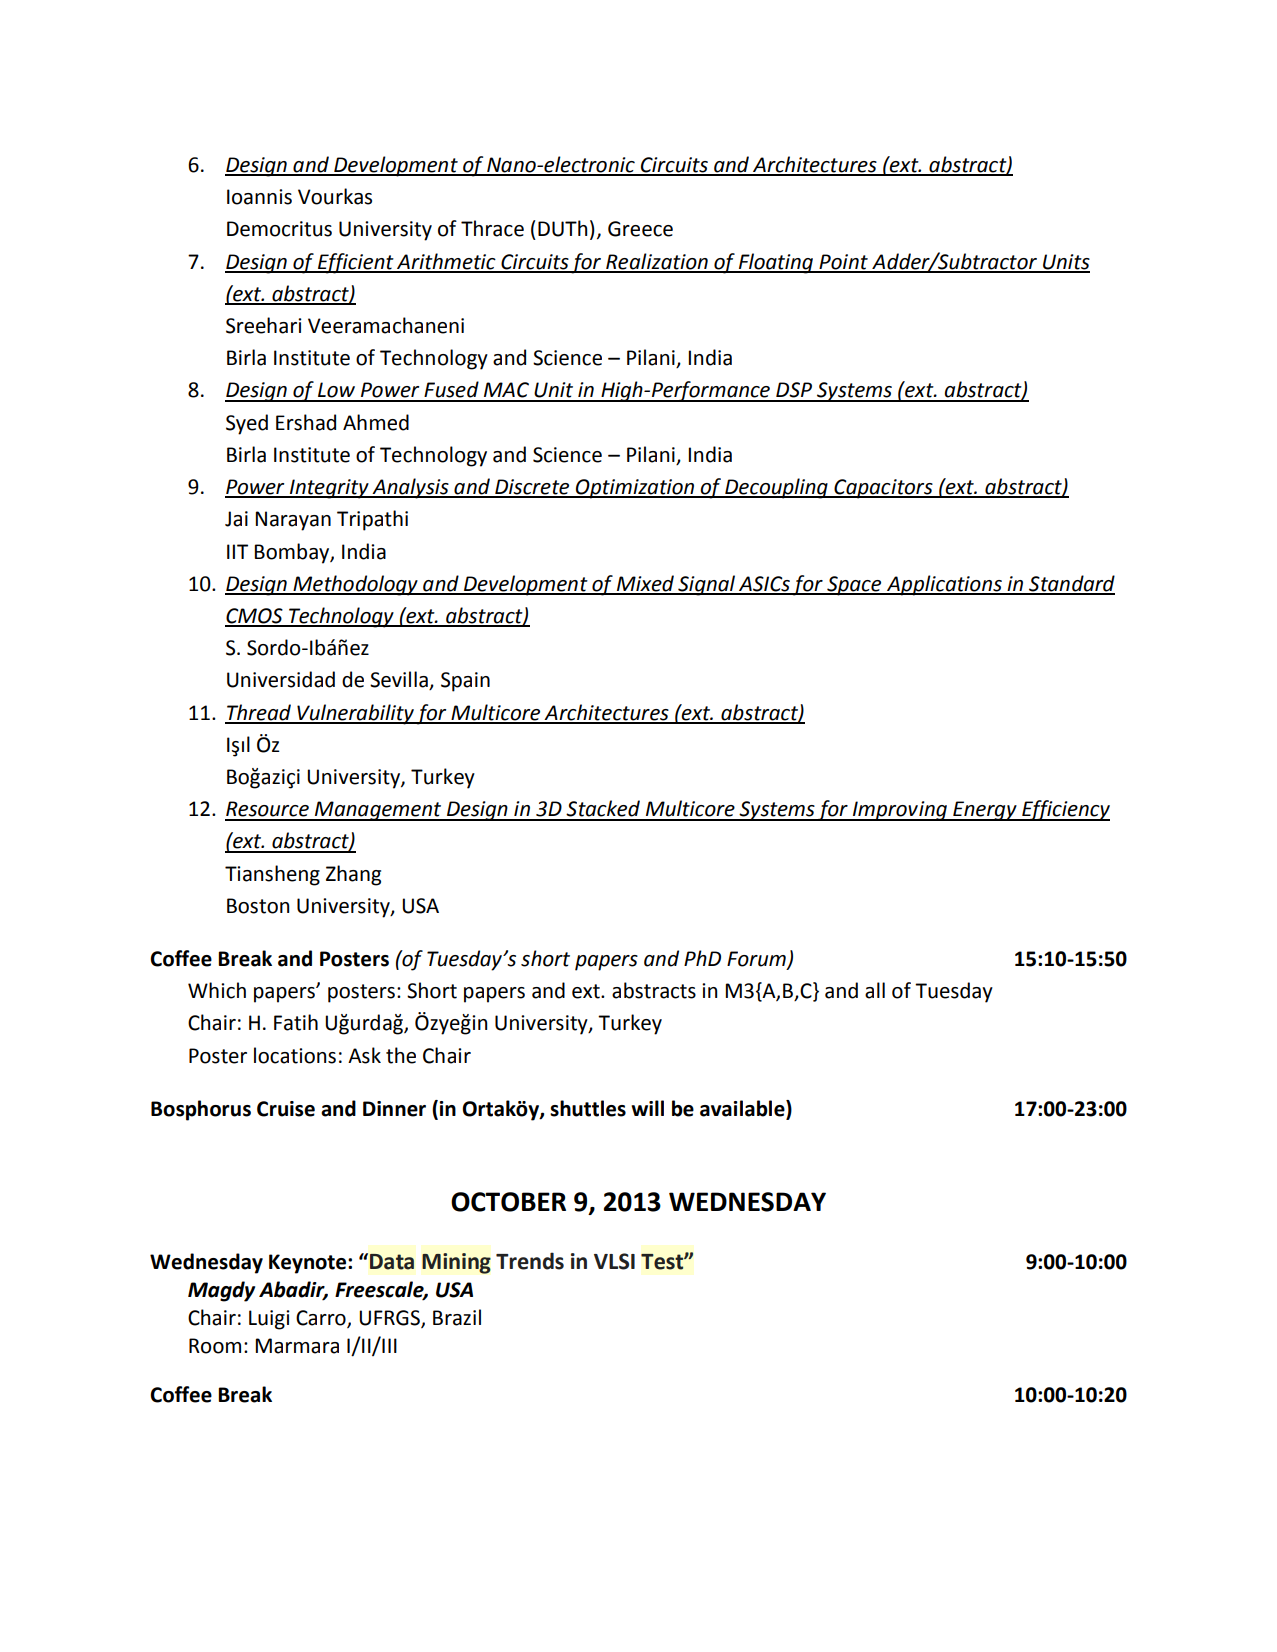  I want to click on will, so click(647, 1108).
